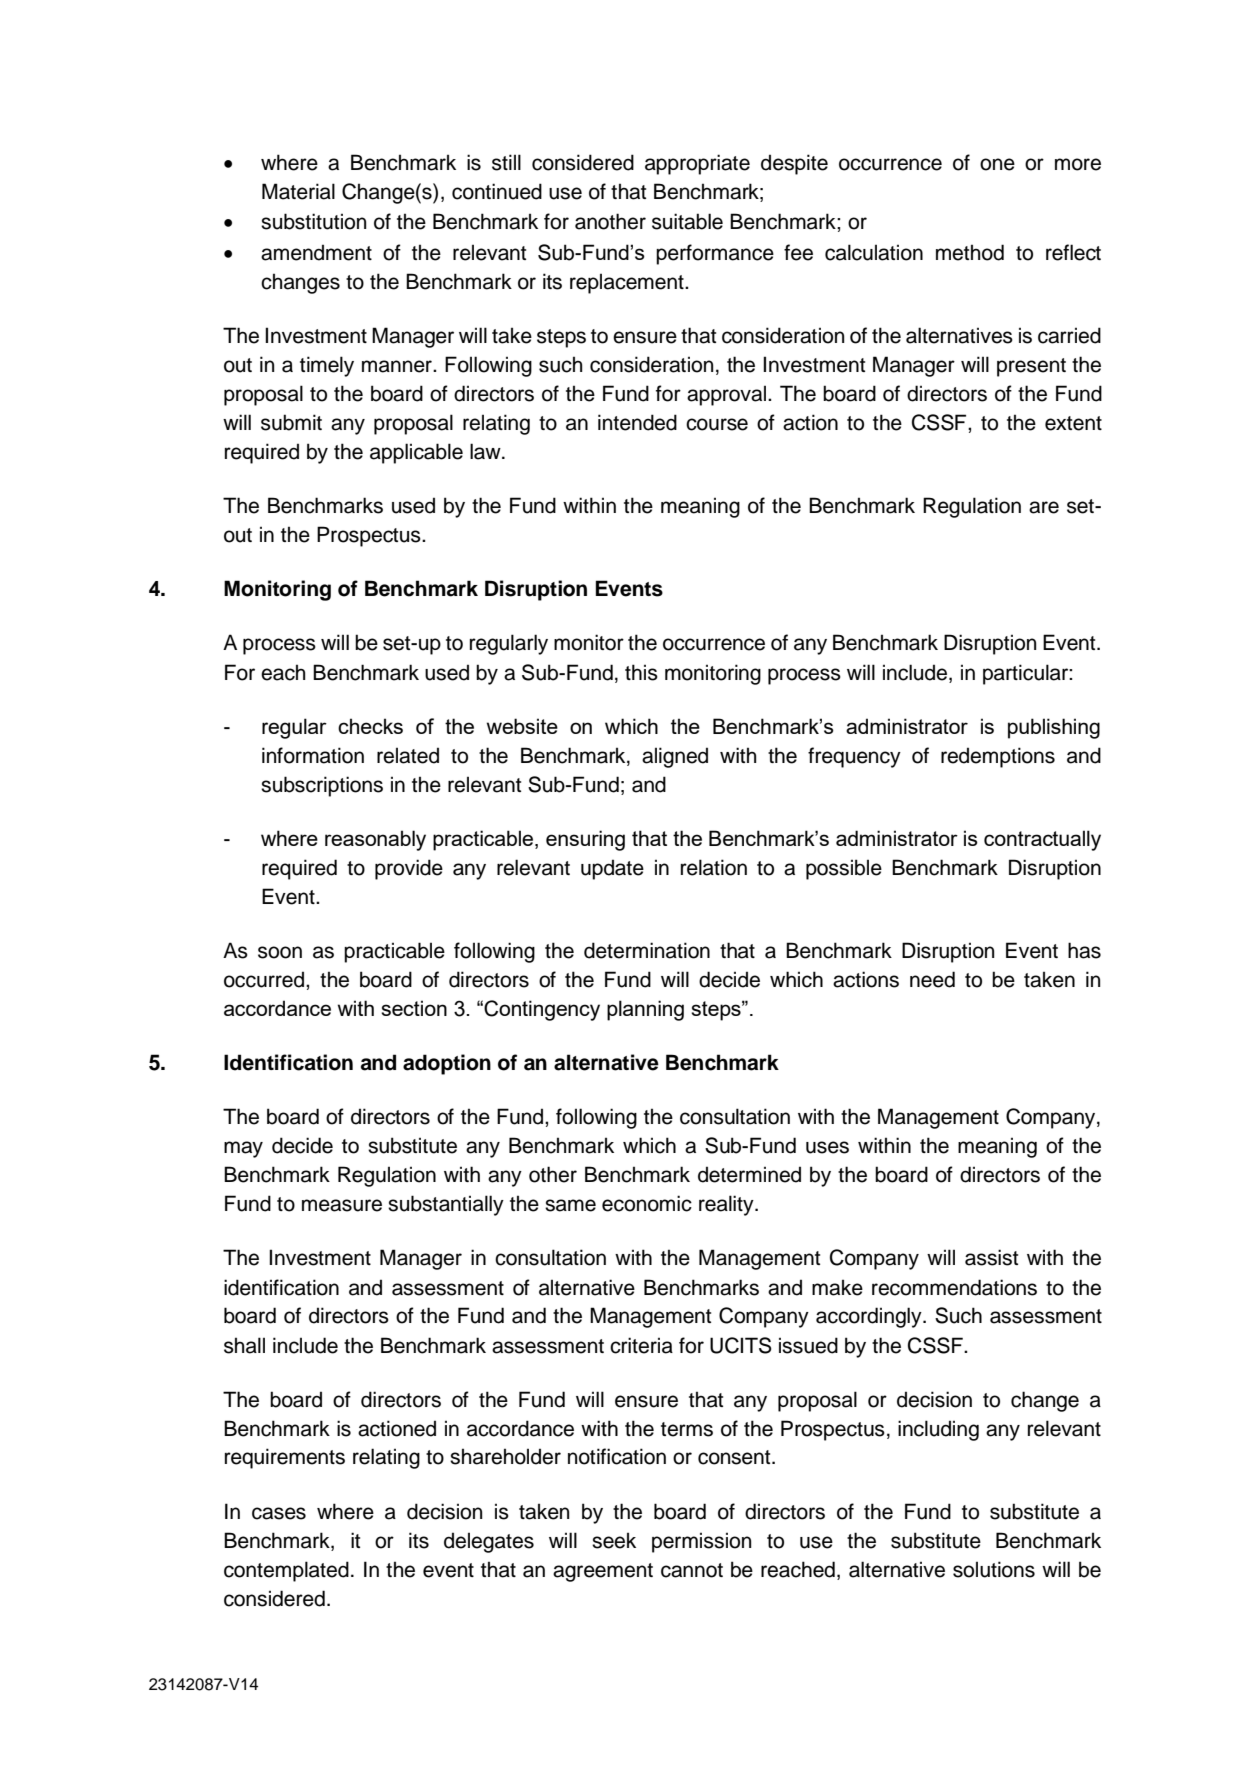 The image size is (1250, 1768). What do you see at coordinates (970, 252) in the screenshot?
I see `method` at bounding box center [970, 252].
